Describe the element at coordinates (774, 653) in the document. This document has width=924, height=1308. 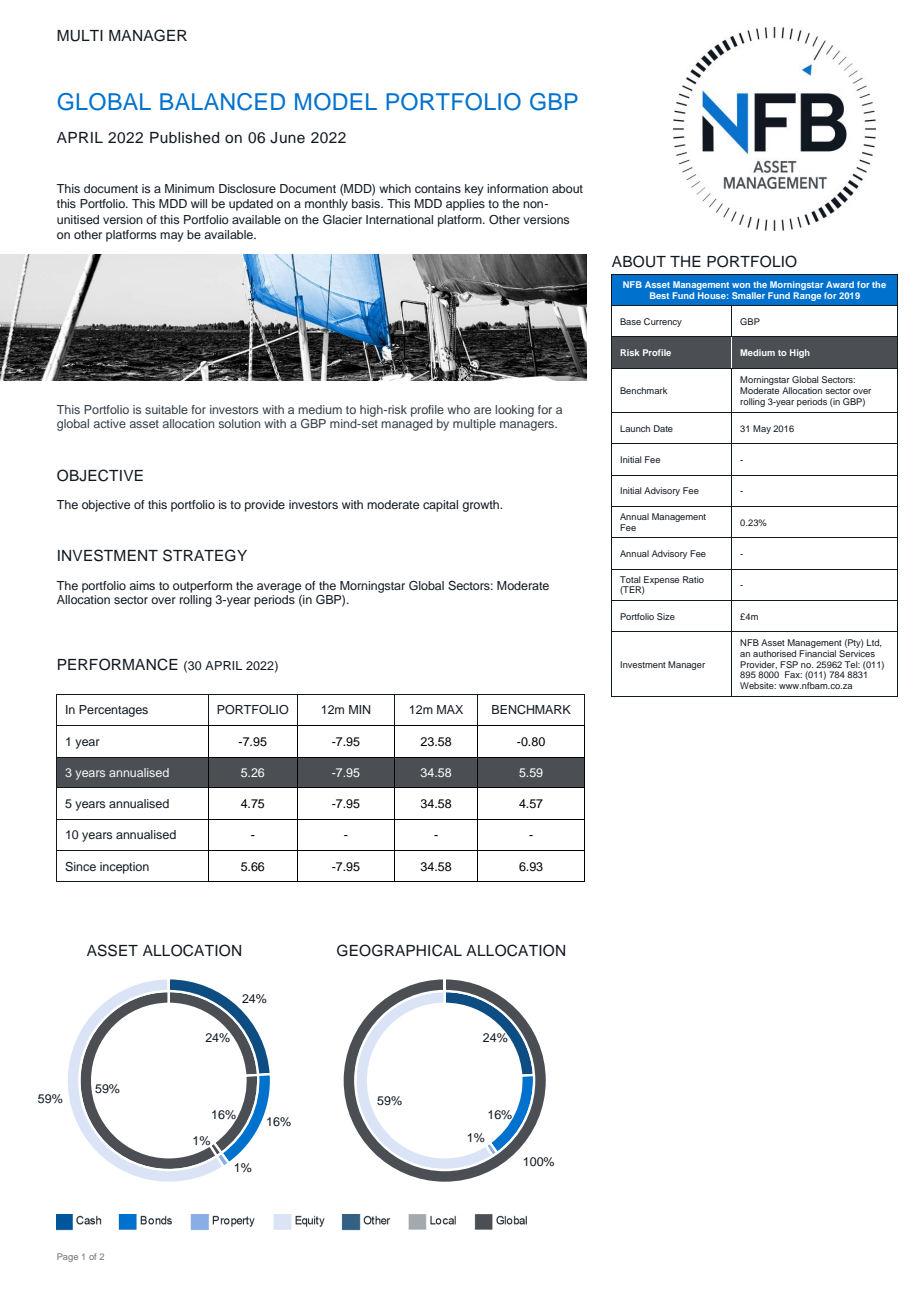
I see `authorised` at that location.
